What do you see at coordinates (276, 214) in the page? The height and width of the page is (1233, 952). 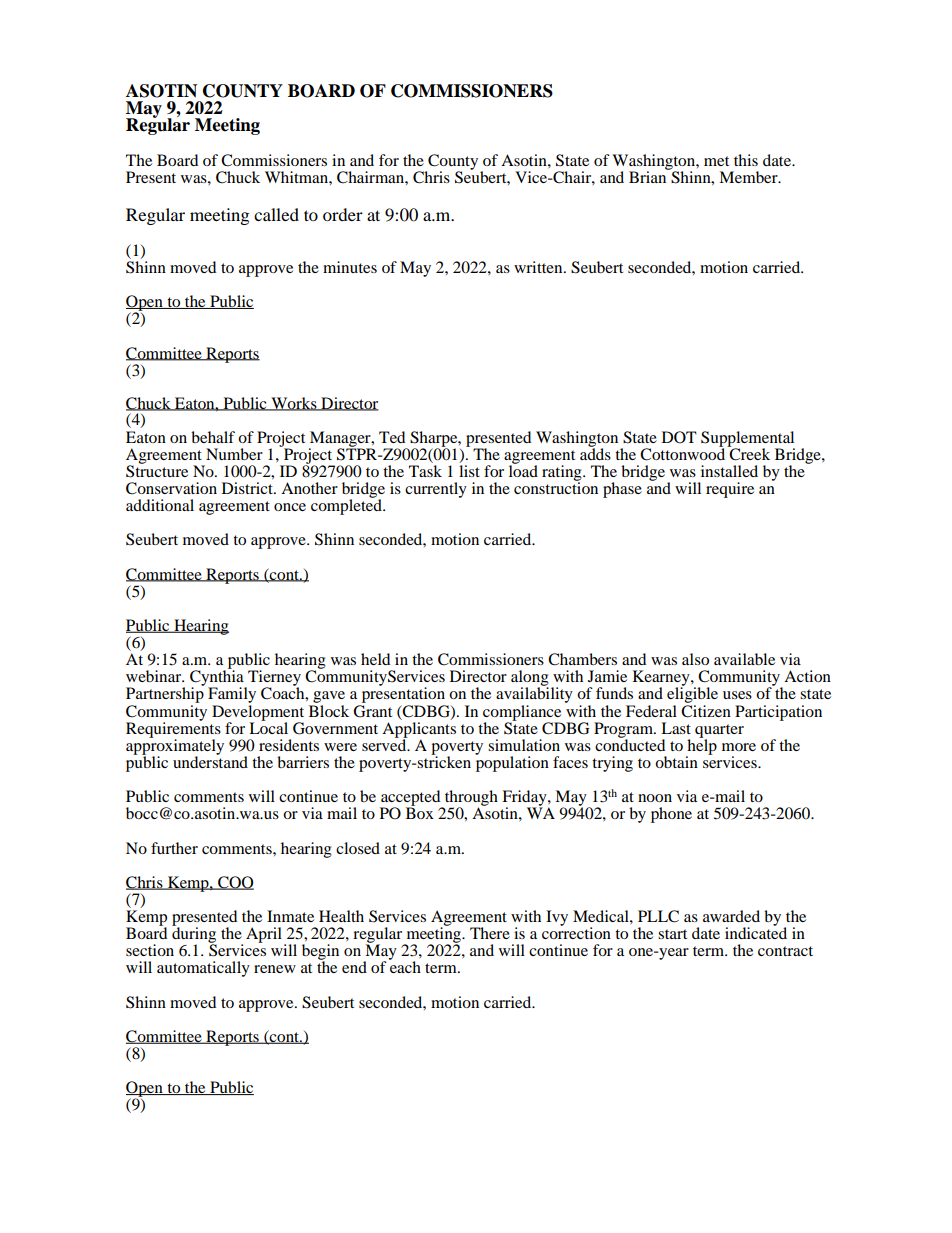 I see `called` at bounding box center [276, 214].
